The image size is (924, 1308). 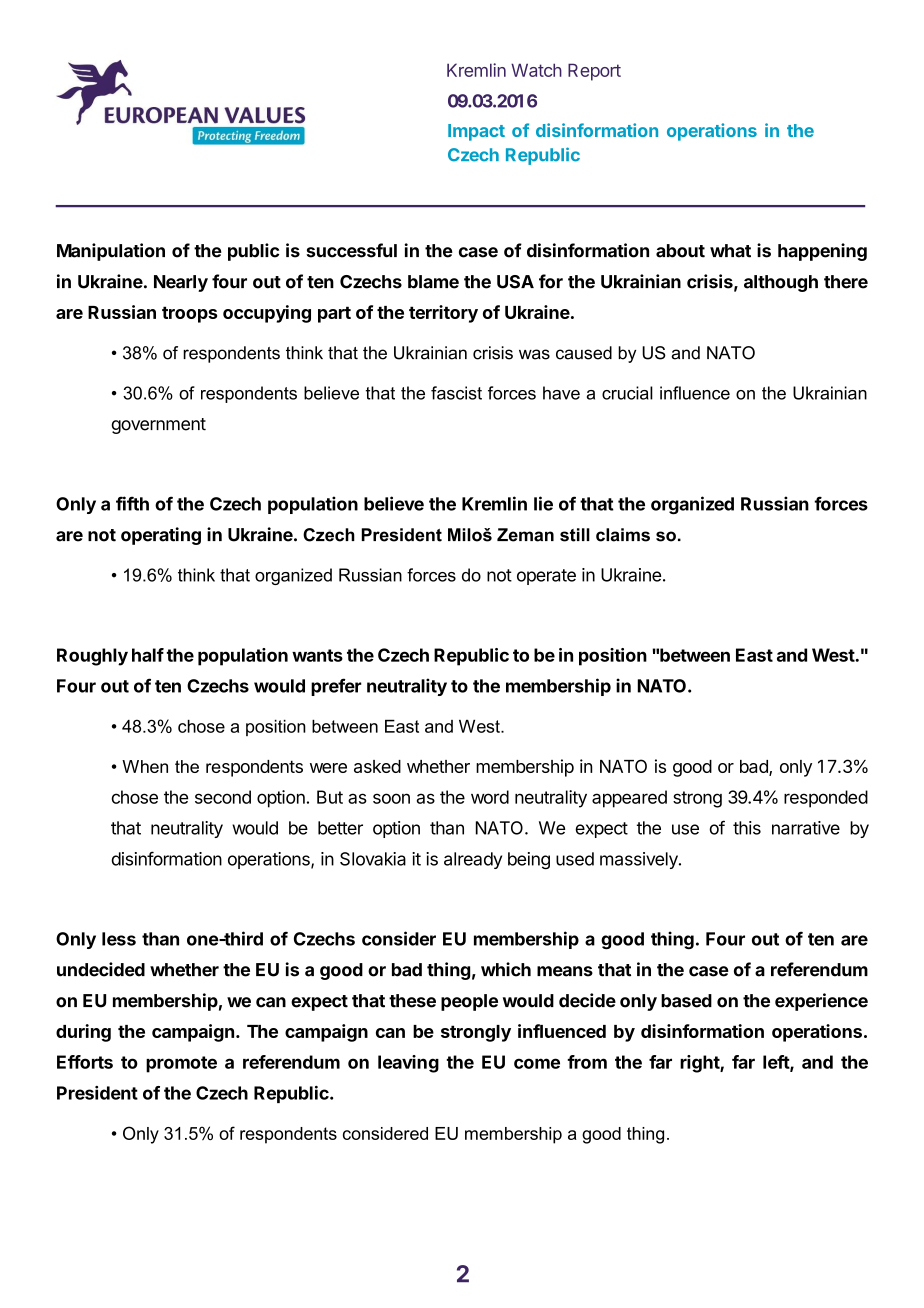 I want to click on asked, so click(x=377, y=766).
